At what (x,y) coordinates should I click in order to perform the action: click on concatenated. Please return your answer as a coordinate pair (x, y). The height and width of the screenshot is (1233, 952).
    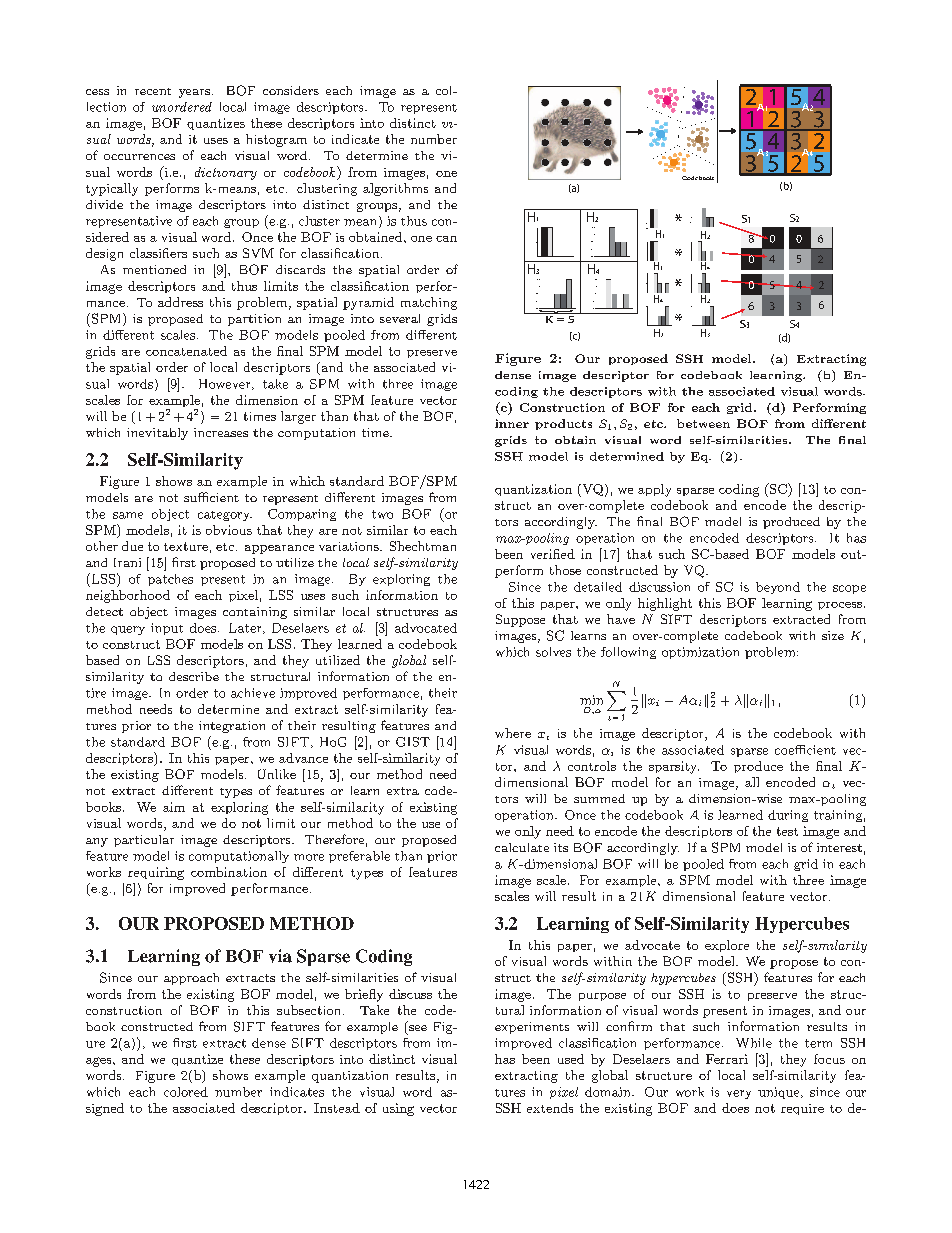
    Looking at the image, I should click on (186, 351).
